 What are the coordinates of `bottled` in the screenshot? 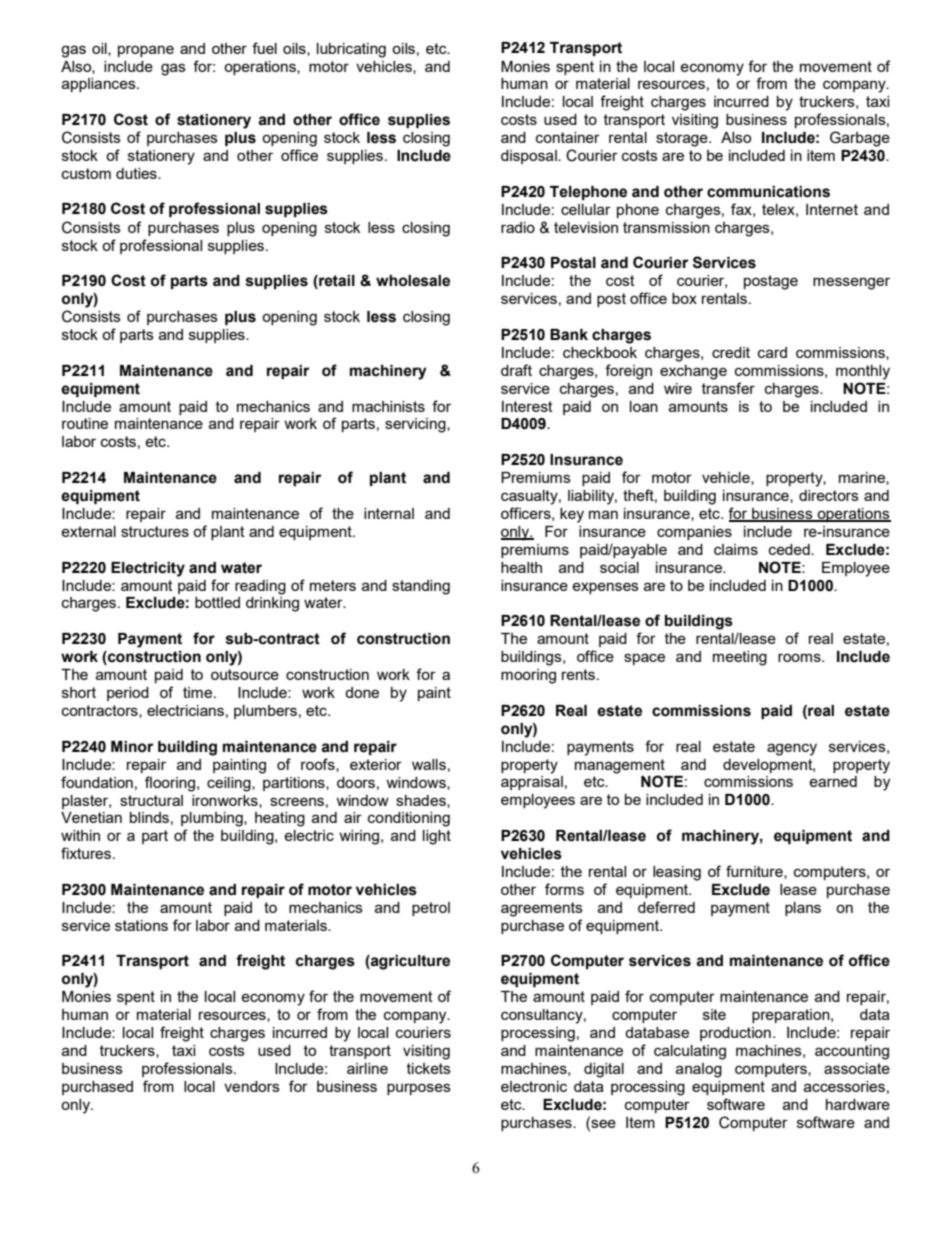 It's located at (217, 602).
